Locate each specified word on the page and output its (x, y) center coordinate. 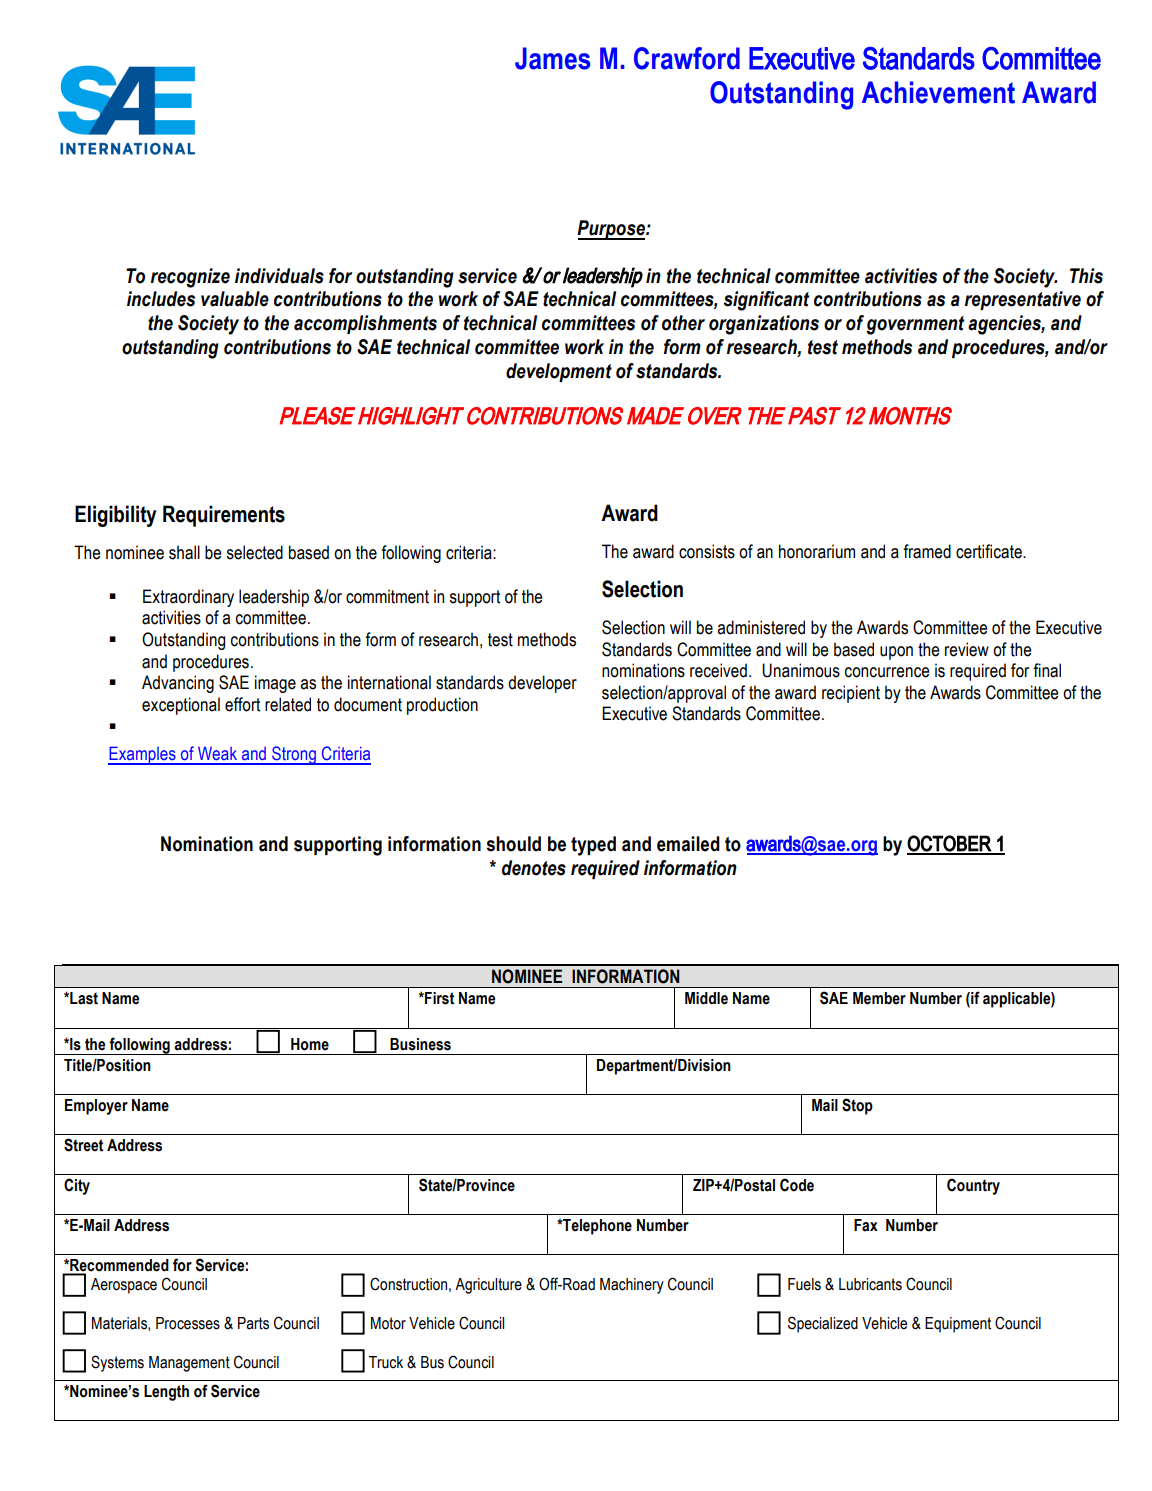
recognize (190, 278)
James (553, 58)
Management (189, 1364)
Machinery (632, 1286)
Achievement (938, 92)
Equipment (958, 1325)
